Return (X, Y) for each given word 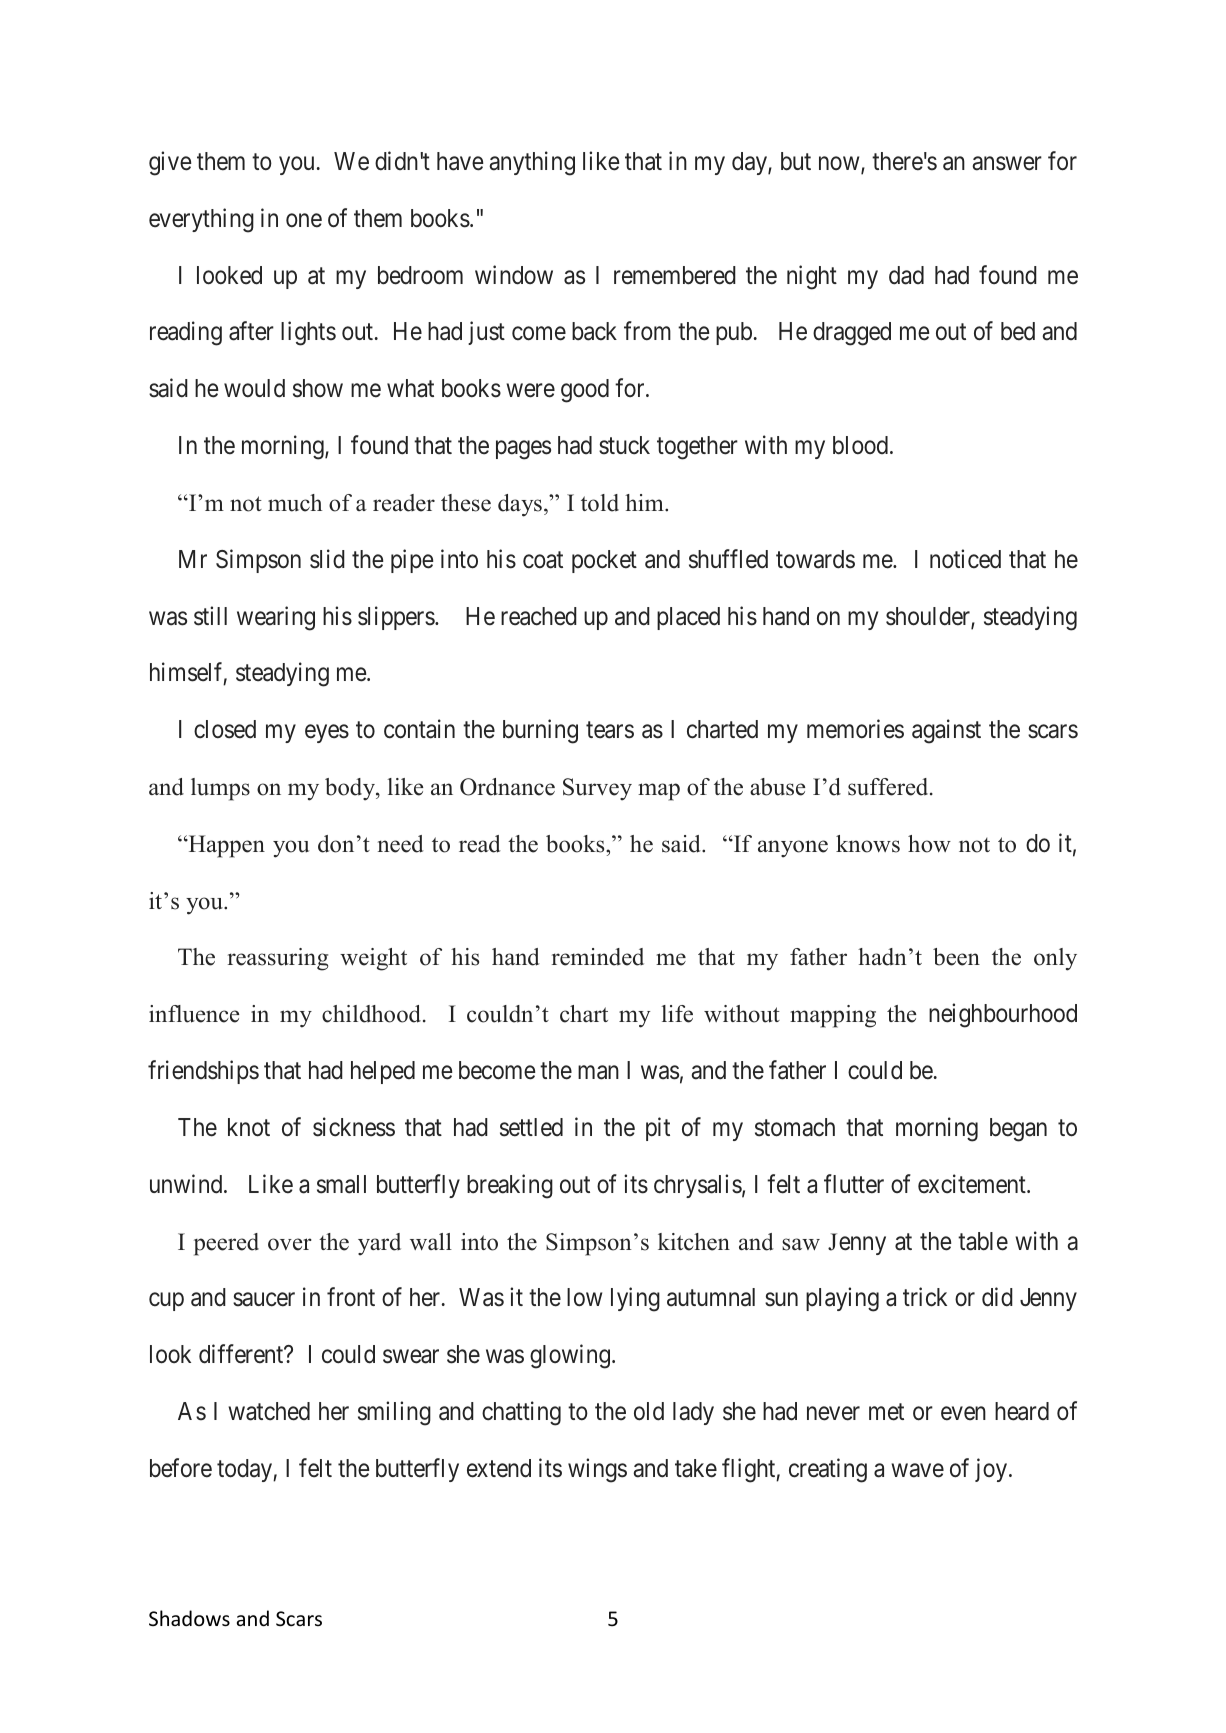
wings (597, 1470)
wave (917, 1471)
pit (658, 1129)
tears (610, 730)
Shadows (189, 1618)
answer (1007, 164)
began (1018, 1130)
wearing (276, 618)
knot (249, 1127)
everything (201, 220)
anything (532, 163)
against (946, 731)
